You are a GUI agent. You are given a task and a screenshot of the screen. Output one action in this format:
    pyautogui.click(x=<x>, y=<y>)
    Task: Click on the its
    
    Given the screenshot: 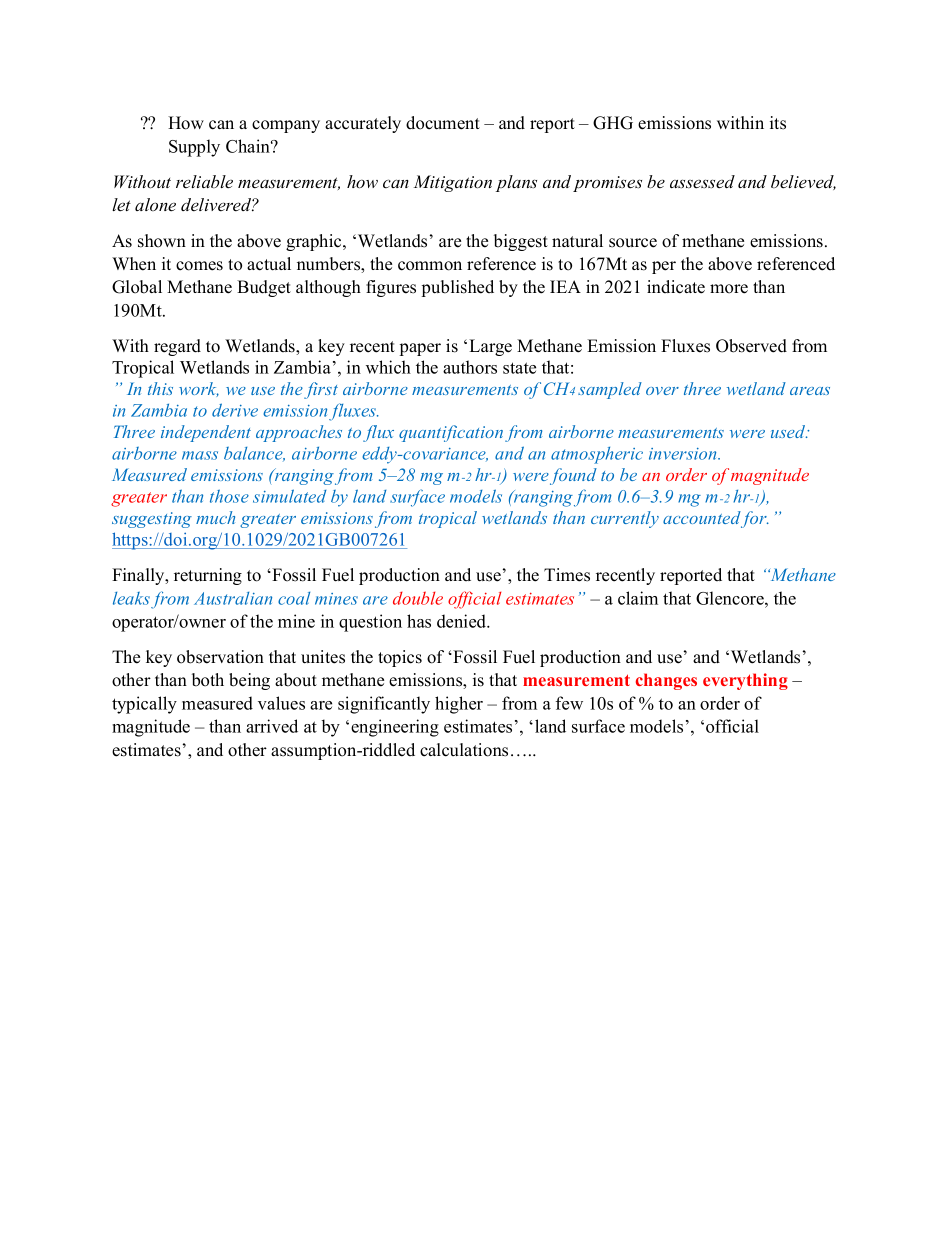 What is the action you would take?
    pyautogui.click(x=778, y=123)
